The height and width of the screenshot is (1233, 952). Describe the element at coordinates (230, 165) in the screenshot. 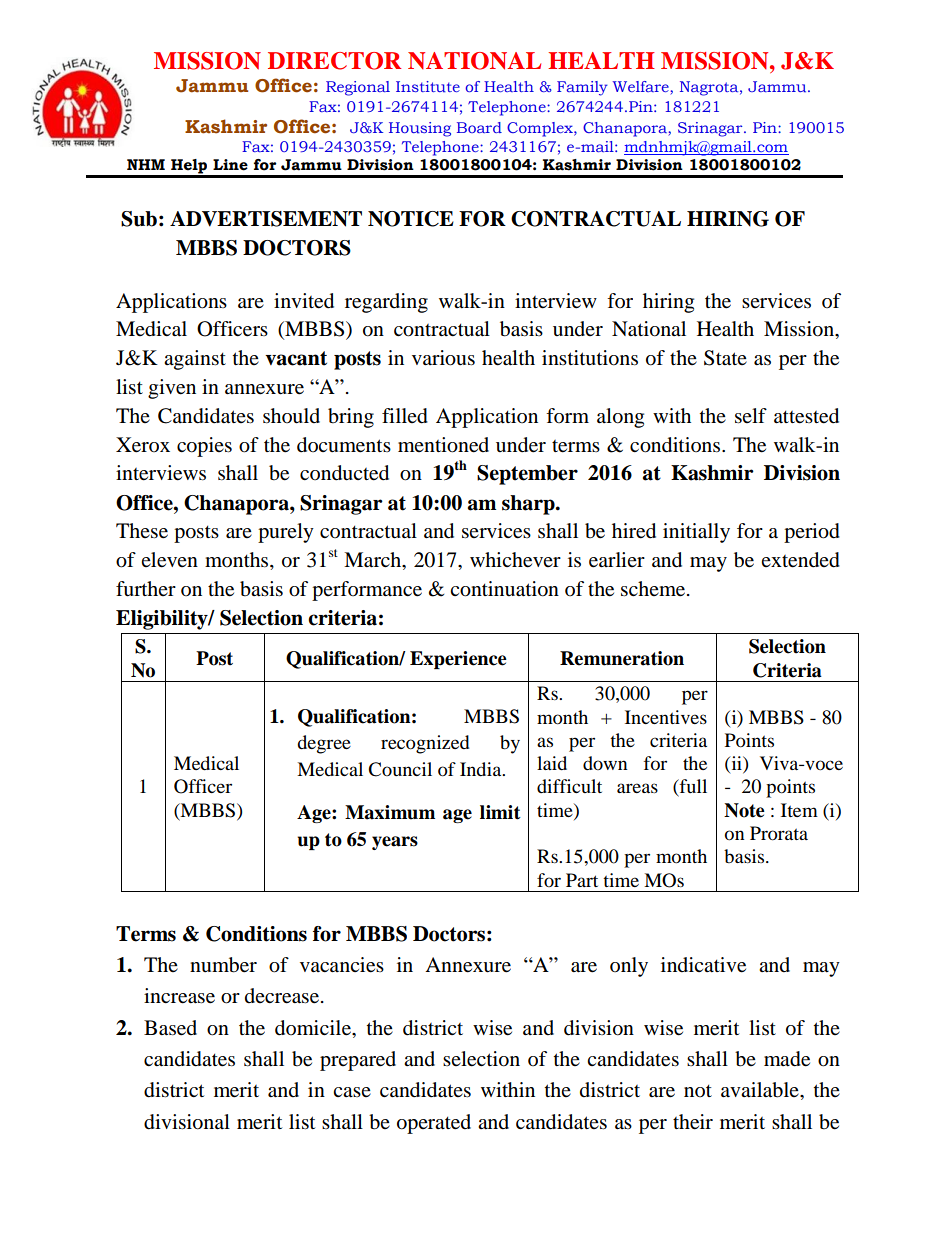

I see `Line` at that location.
